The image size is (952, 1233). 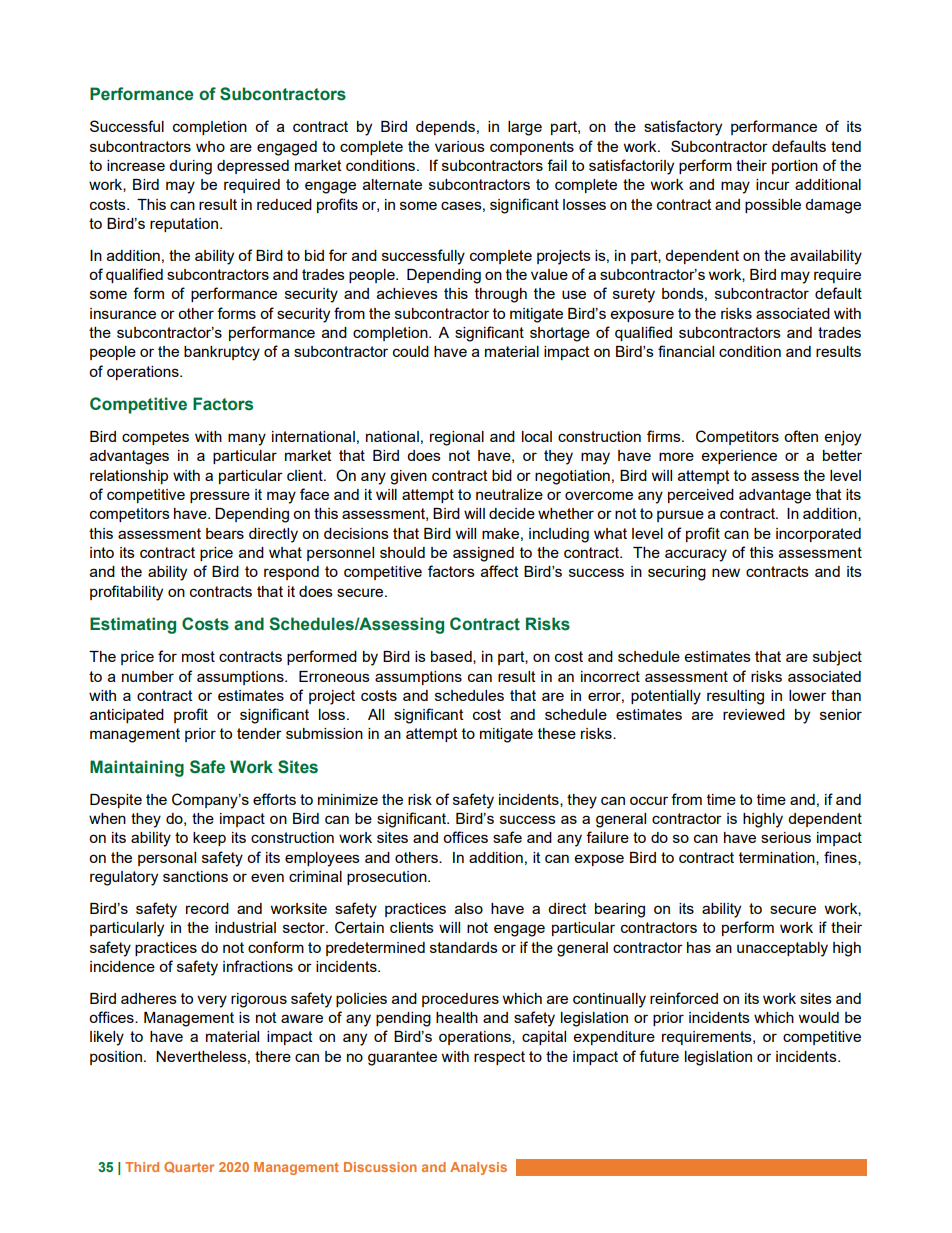 I want to click on during, so click(x=190, y=167).
